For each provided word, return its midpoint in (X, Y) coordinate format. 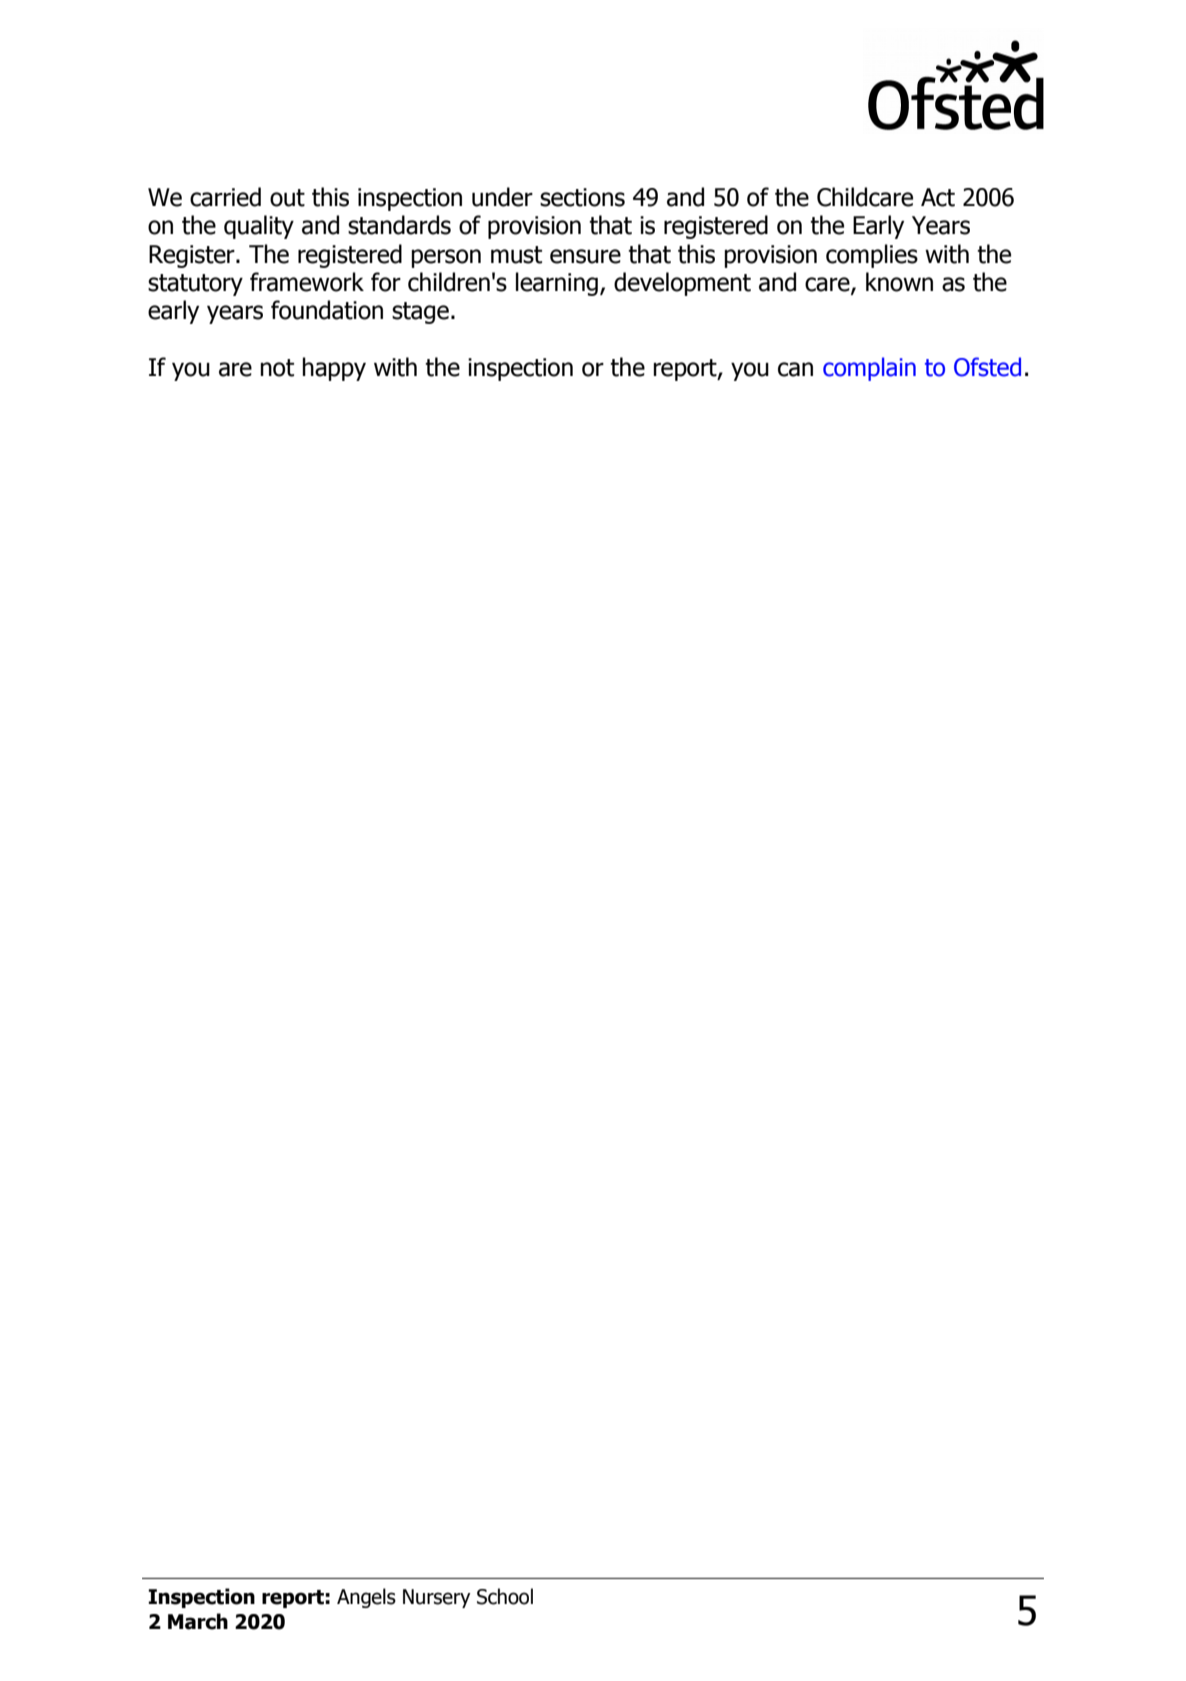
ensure (585, 256)
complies (872, 256)
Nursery (436, 1598)
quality (259, 227)
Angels (366, 1598)
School (505, 1596)
